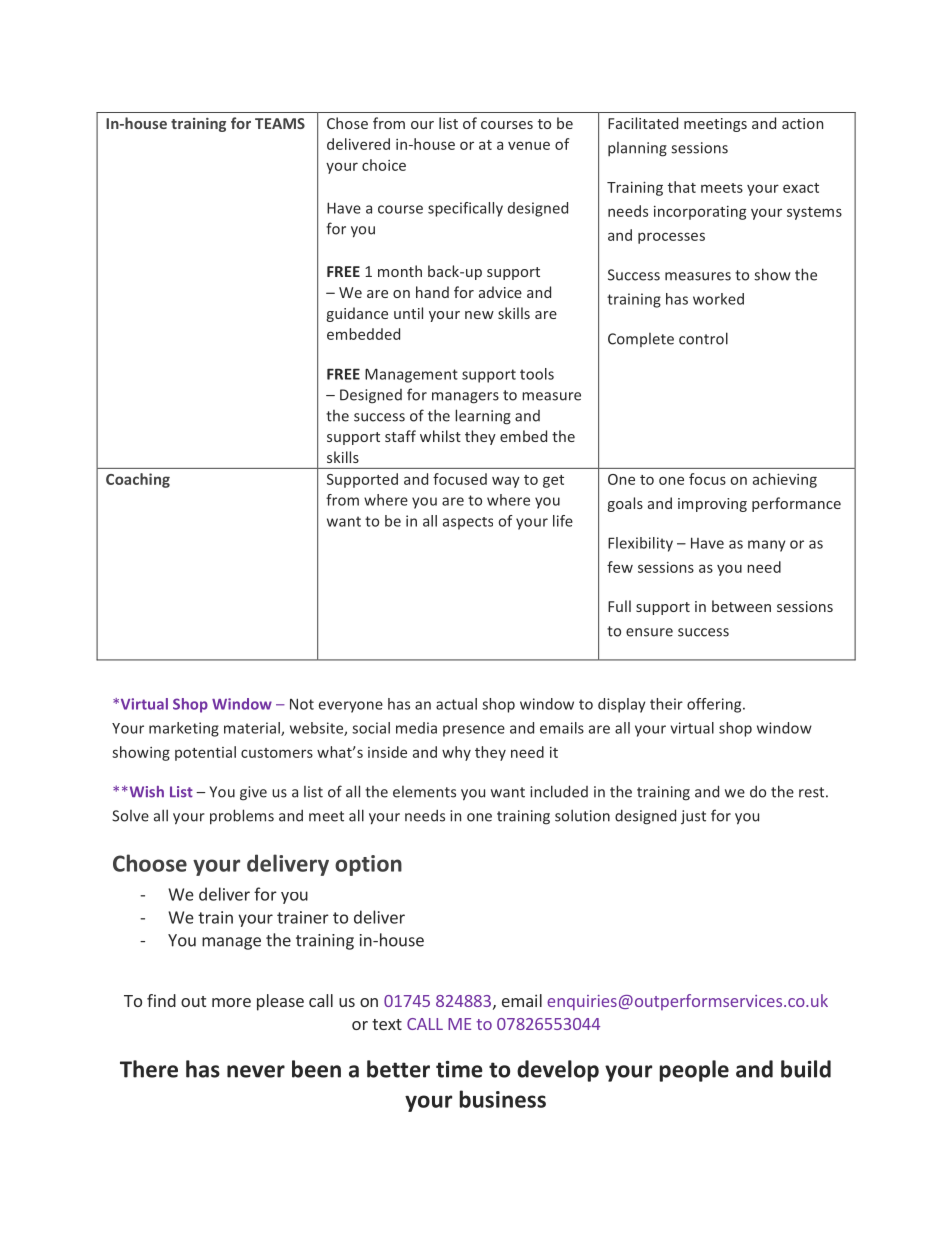 The width and height of the screenshot is (952, 1233). I want to click on aspects, so click(468, 523).
